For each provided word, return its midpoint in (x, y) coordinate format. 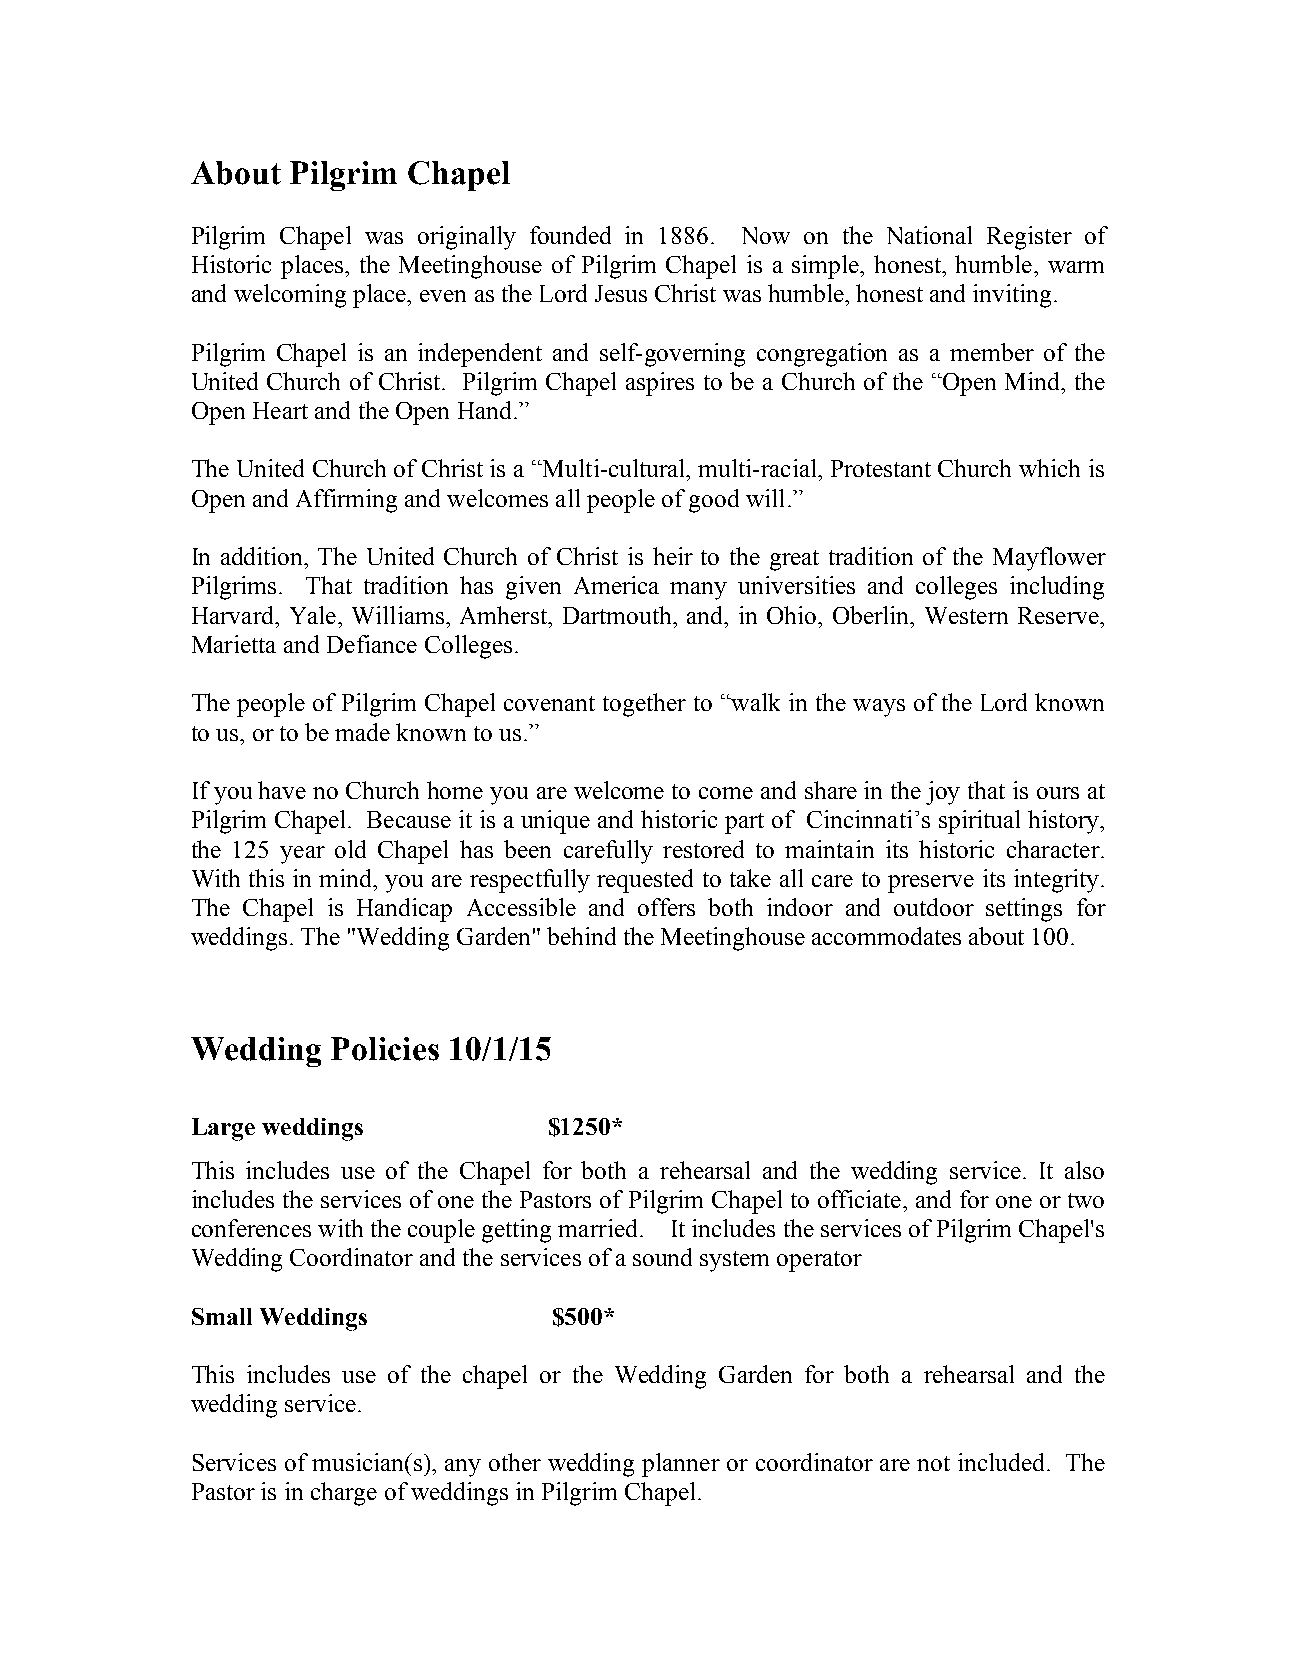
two (1086, 1200)
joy (943, 793)
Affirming (346, 501)
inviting (1012, 296)
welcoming (290, 296)
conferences (251, 1228)
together (644, 705)
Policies (385, 1049)
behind (581, 936)
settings (1024, 910)
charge (344, 1494)
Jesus (621, 293)
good (714, 501)
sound (662, 1257)
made (362, 732)
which (1049, 468)
